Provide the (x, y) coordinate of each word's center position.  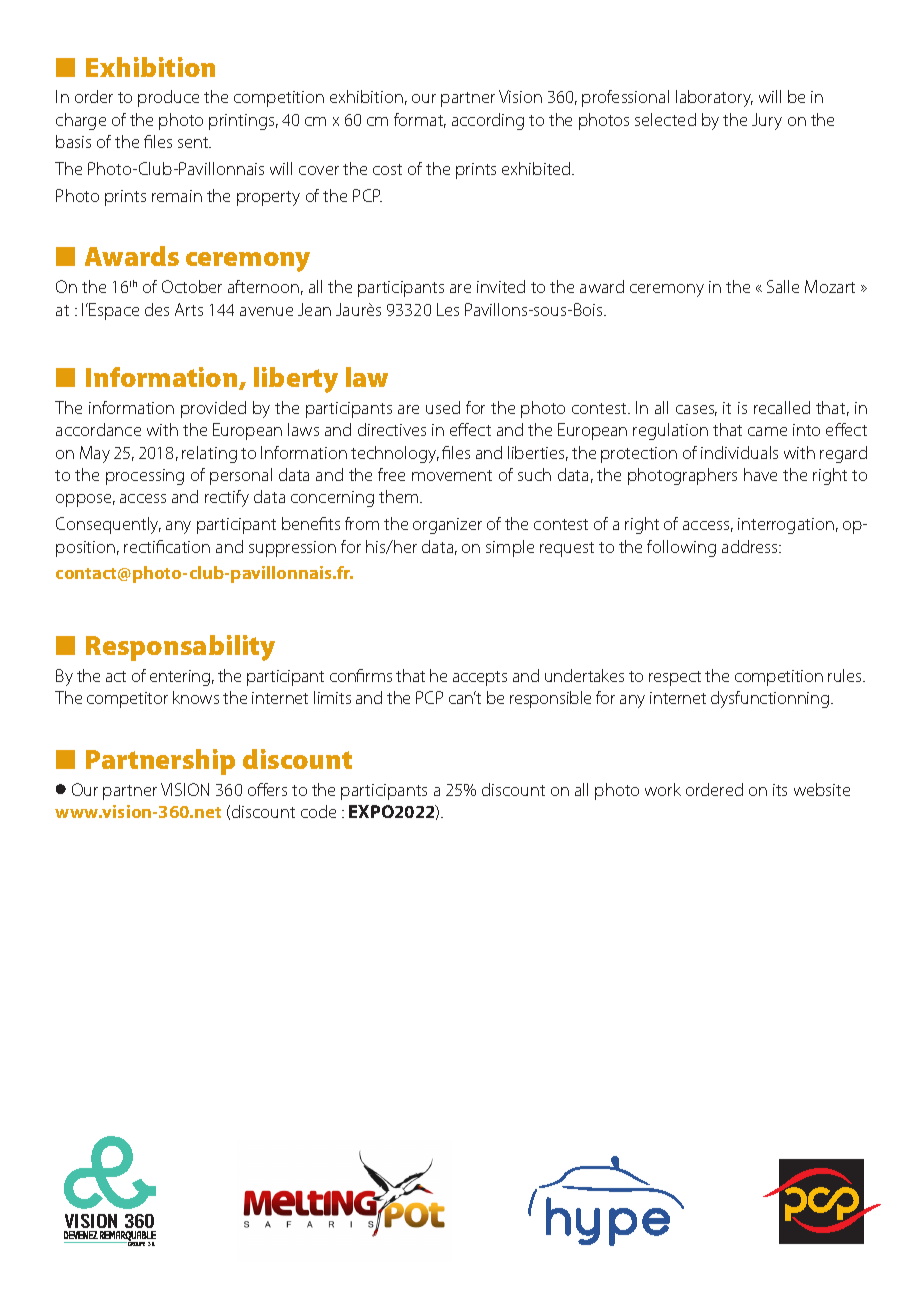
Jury (767, 121)
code (318, 811)
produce (168, 98)
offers (267, 789)
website (822, 789)
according (488, 121)
